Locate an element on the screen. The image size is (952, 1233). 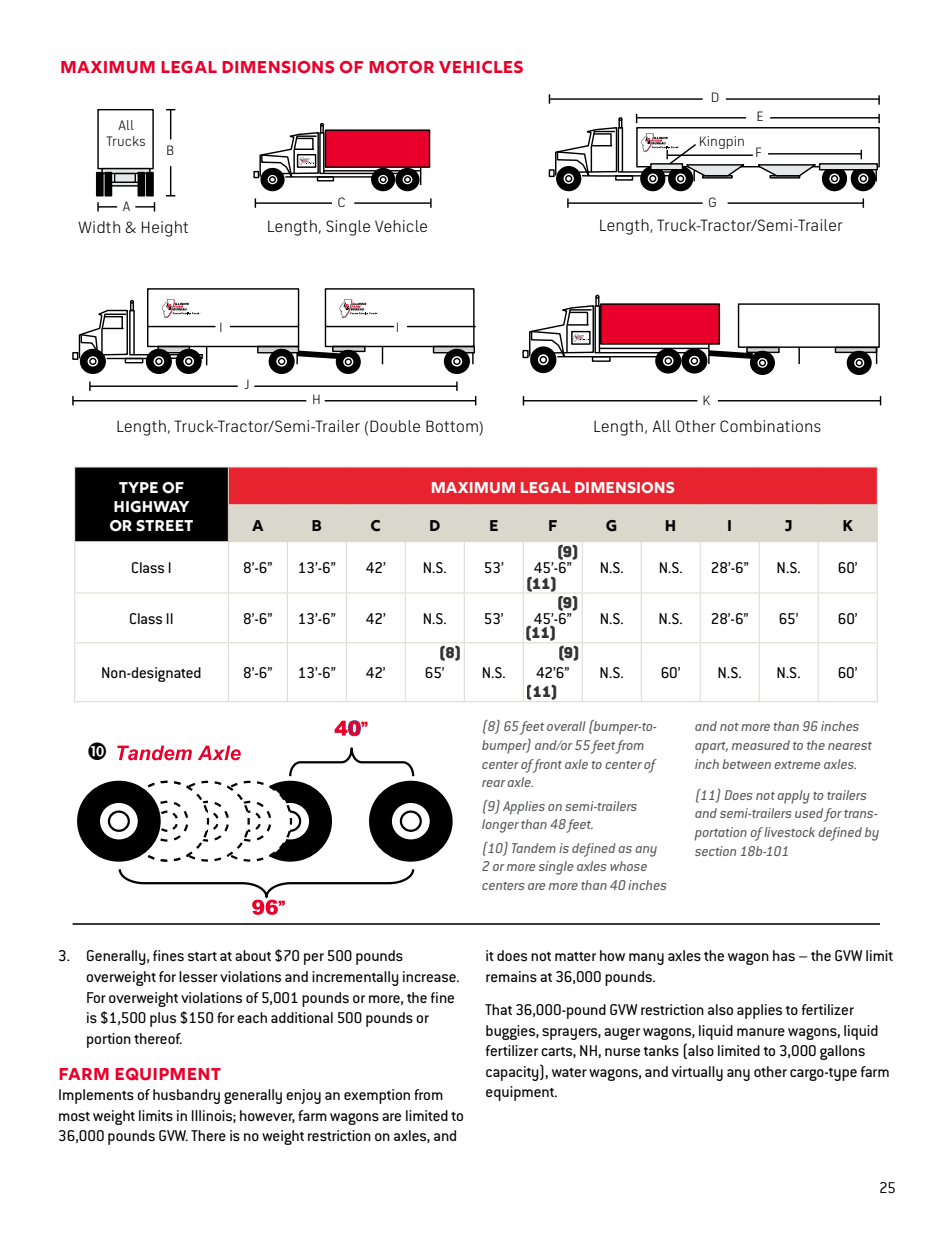
motor is located at coordinates (401, 67).
